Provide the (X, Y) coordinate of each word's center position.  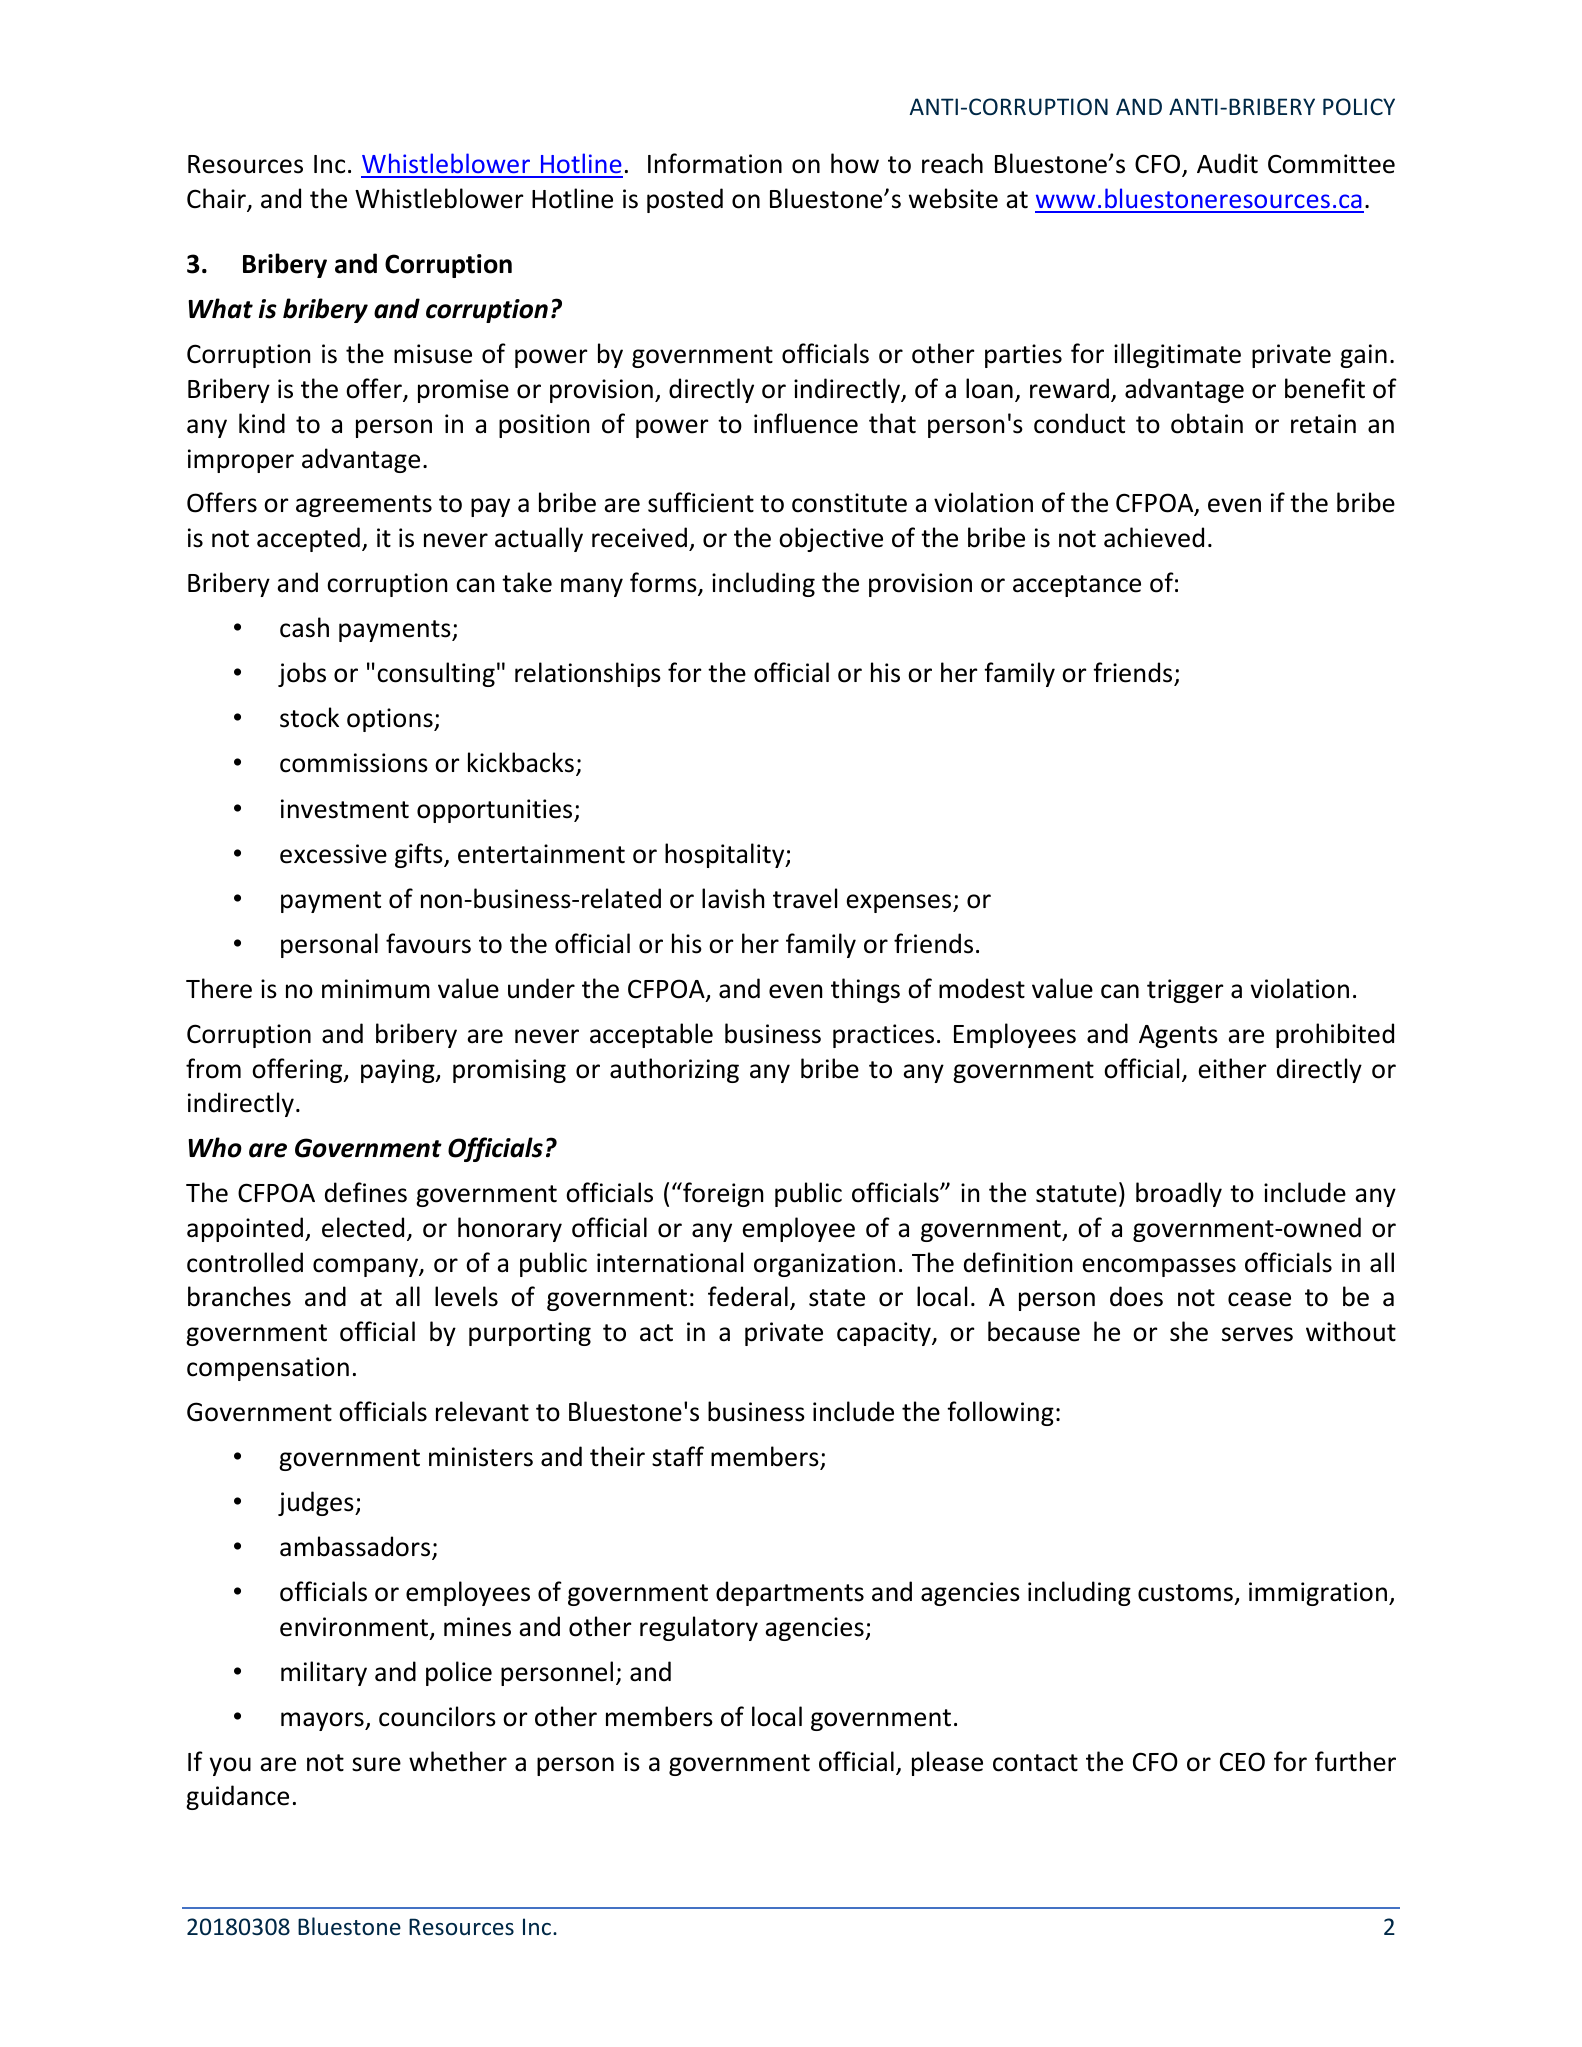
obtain (1207, 423)
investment (345, 809)
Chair (217, 199)
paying (399, 1071)
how (855, 163)
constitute (849, 503)
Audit (1227, 163)
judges (317, 1503)
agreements (364, 506)
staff (678, 1456)
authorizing (674, 1070)
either (1232, 1068)
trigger (1185, 991)
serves (1257, 1334)
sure (376, 1764)
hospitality (726, 855)
